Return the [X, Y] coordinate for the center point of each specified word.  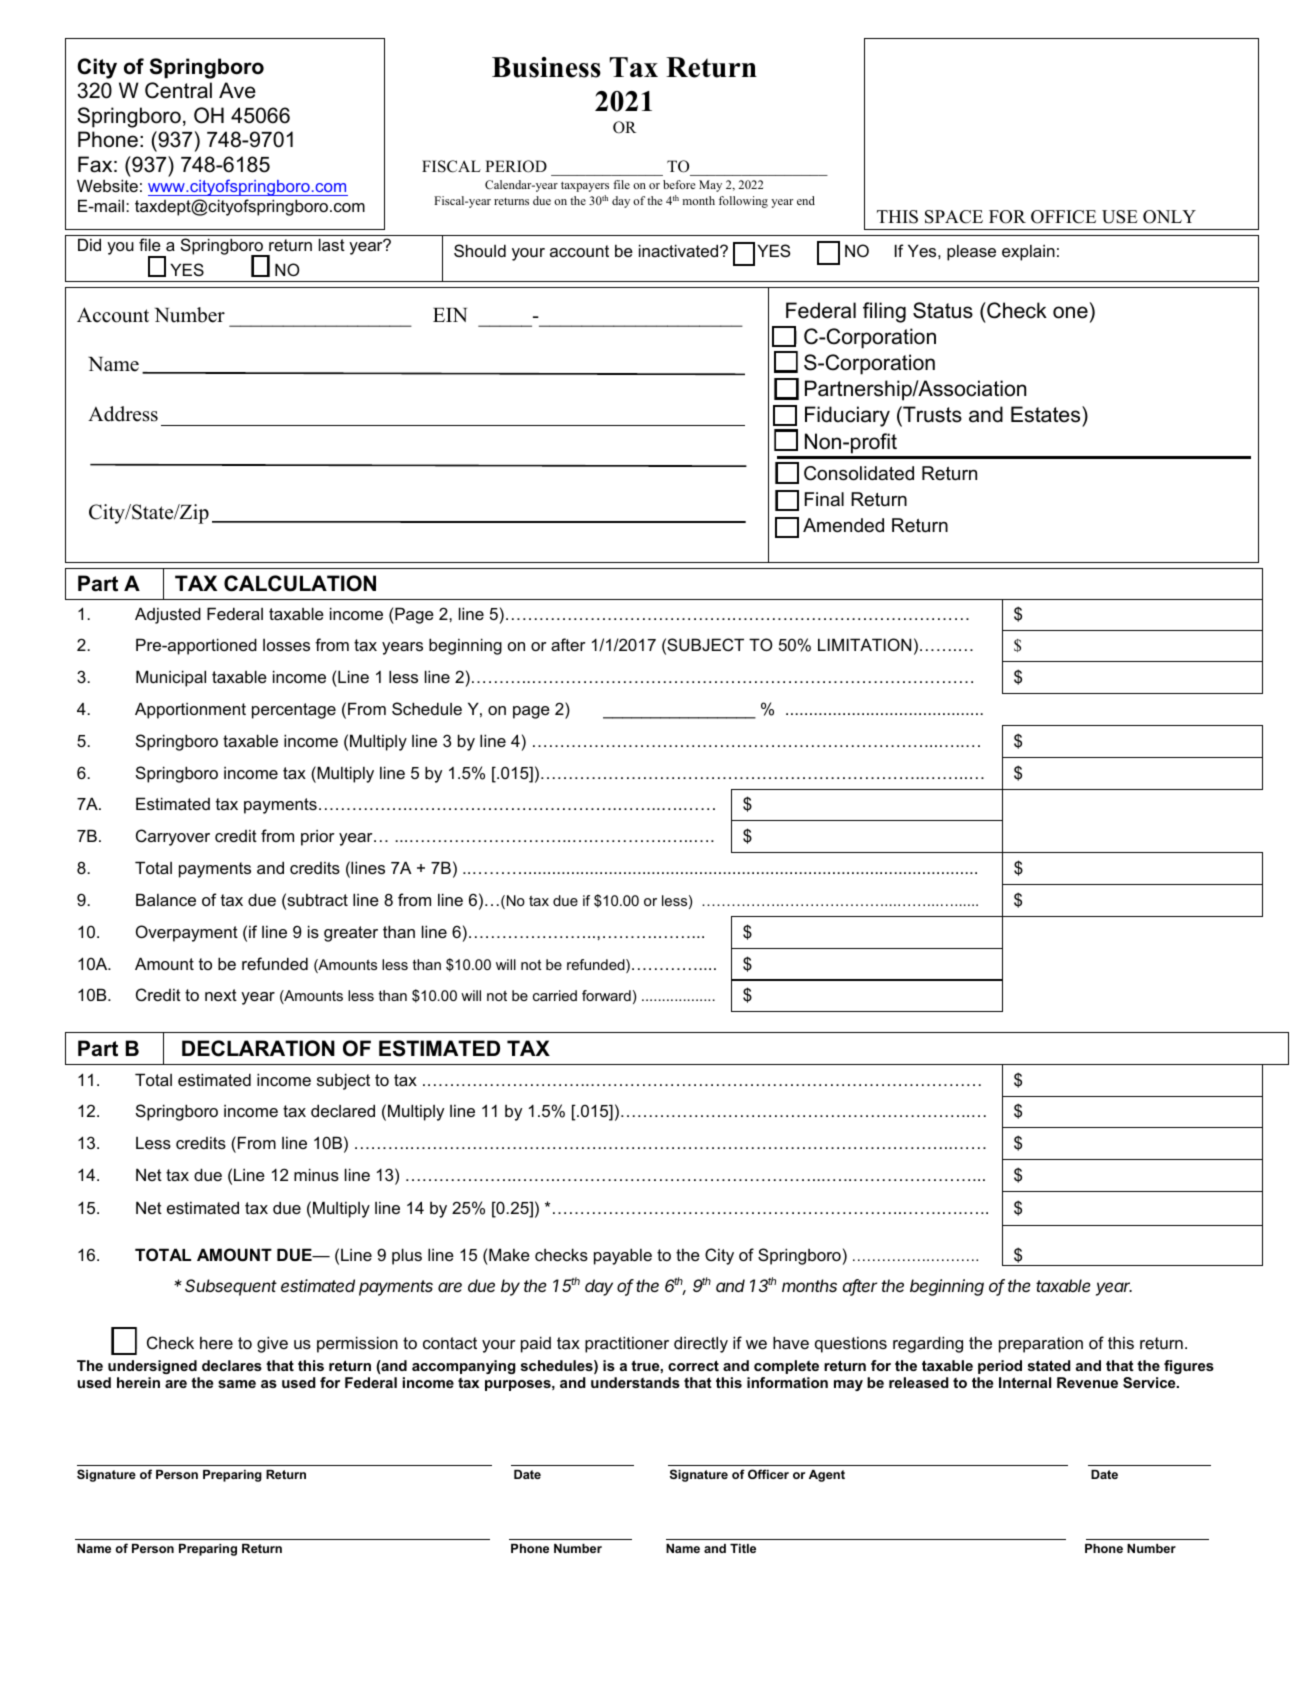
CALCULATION [300, 583]
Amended [843, 525]
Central [178, 90]
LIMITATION [864, 644]
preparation [1041, 1345]
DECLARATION [258, 1048]
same [237, 1384]
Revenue [1087, 1382]
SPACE [954, 217]
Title [743, 1548]
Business [546, 67]
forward [606, 995]
